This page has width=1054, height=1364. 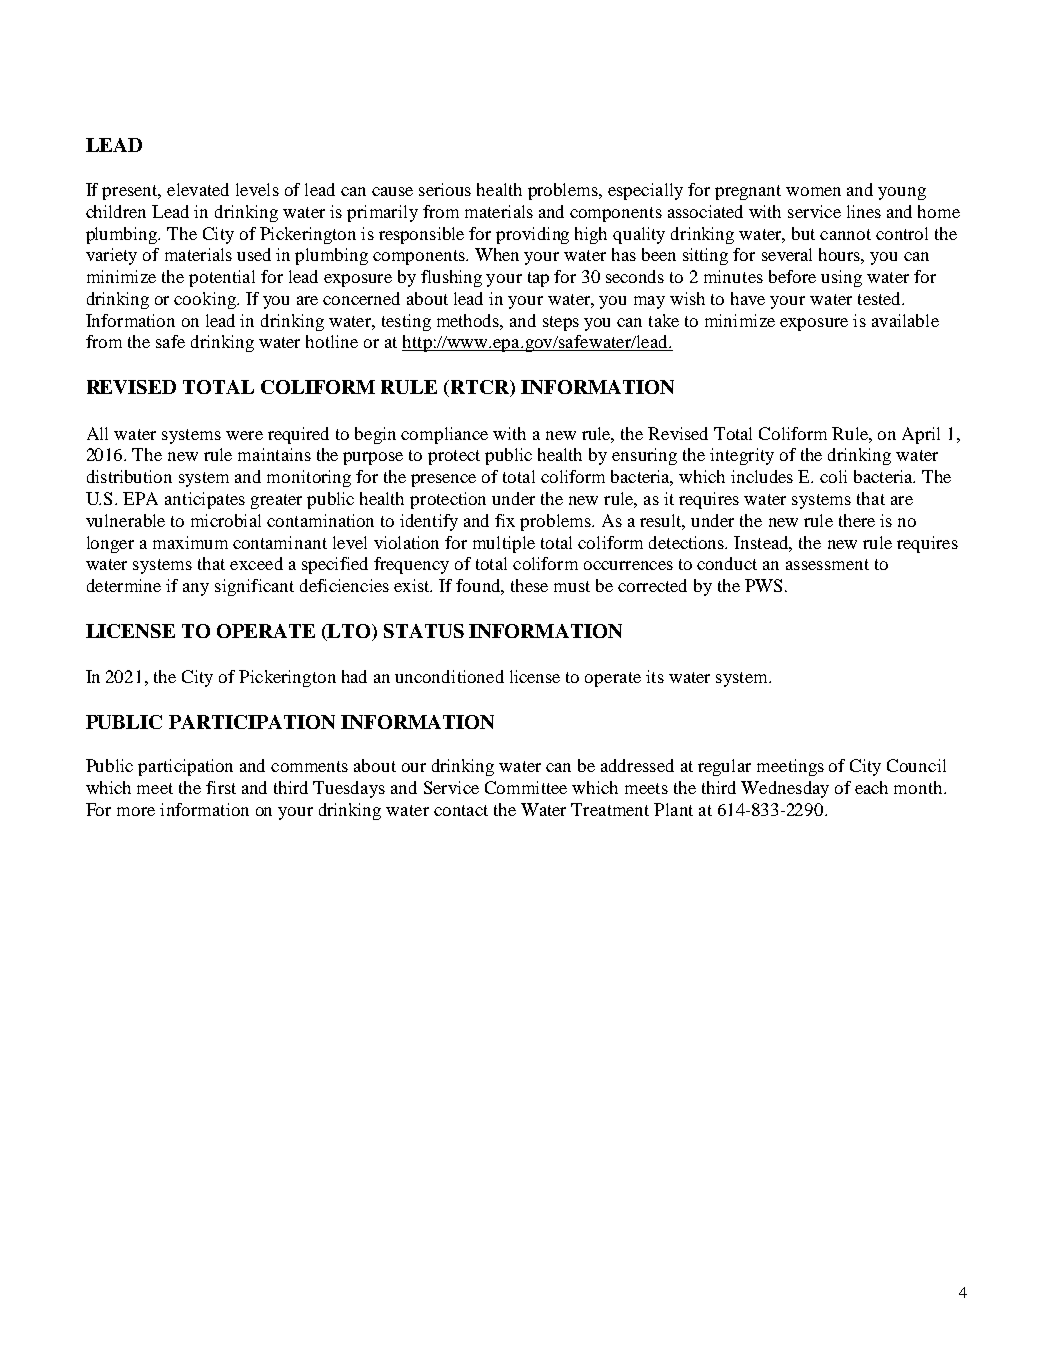 What do you see at coordinates (857, 520) in the page?
I see `there` at bounding box center [857, 520].
